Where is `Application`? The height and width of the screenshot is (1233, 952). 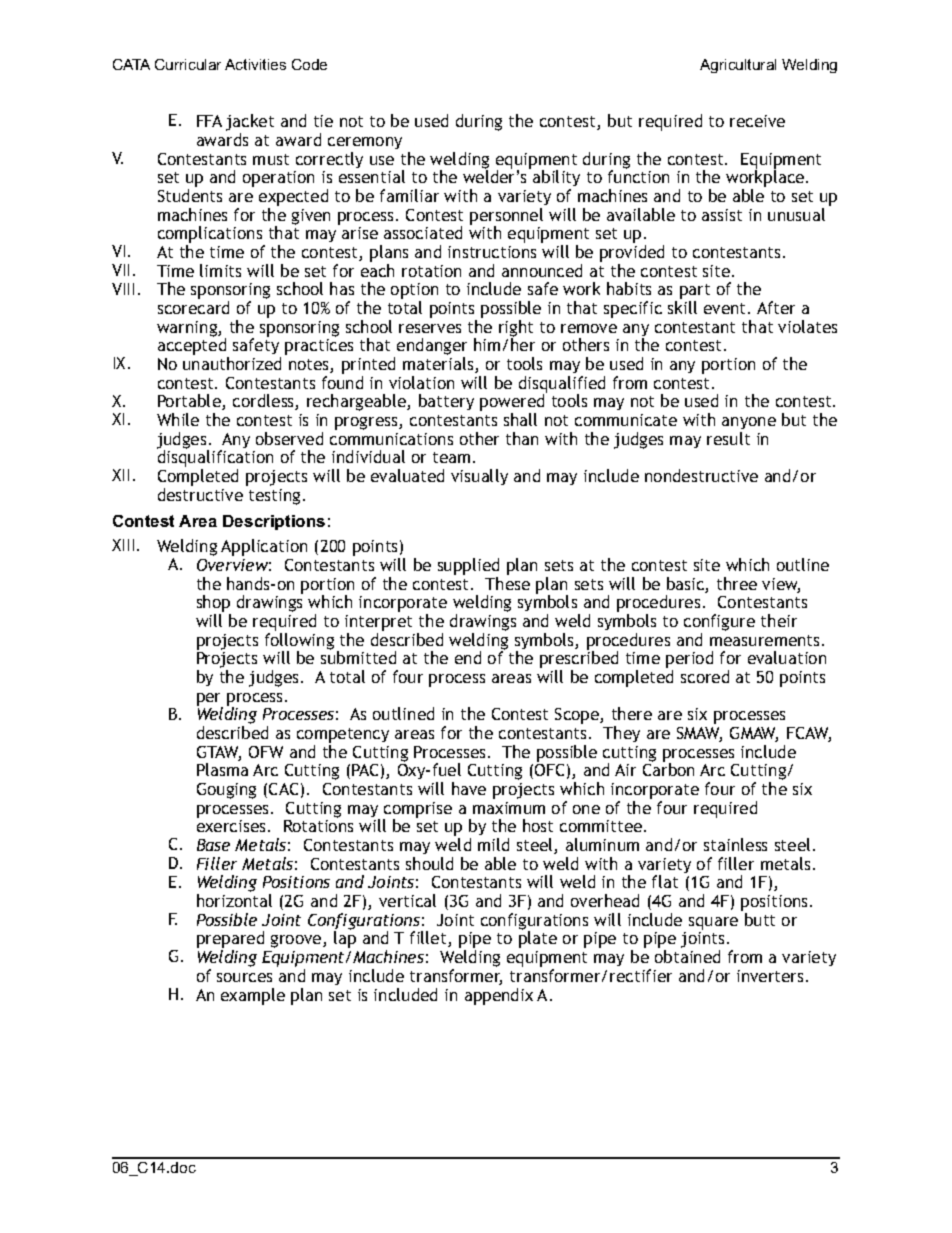
Application is located at coordinates (264, 547).
